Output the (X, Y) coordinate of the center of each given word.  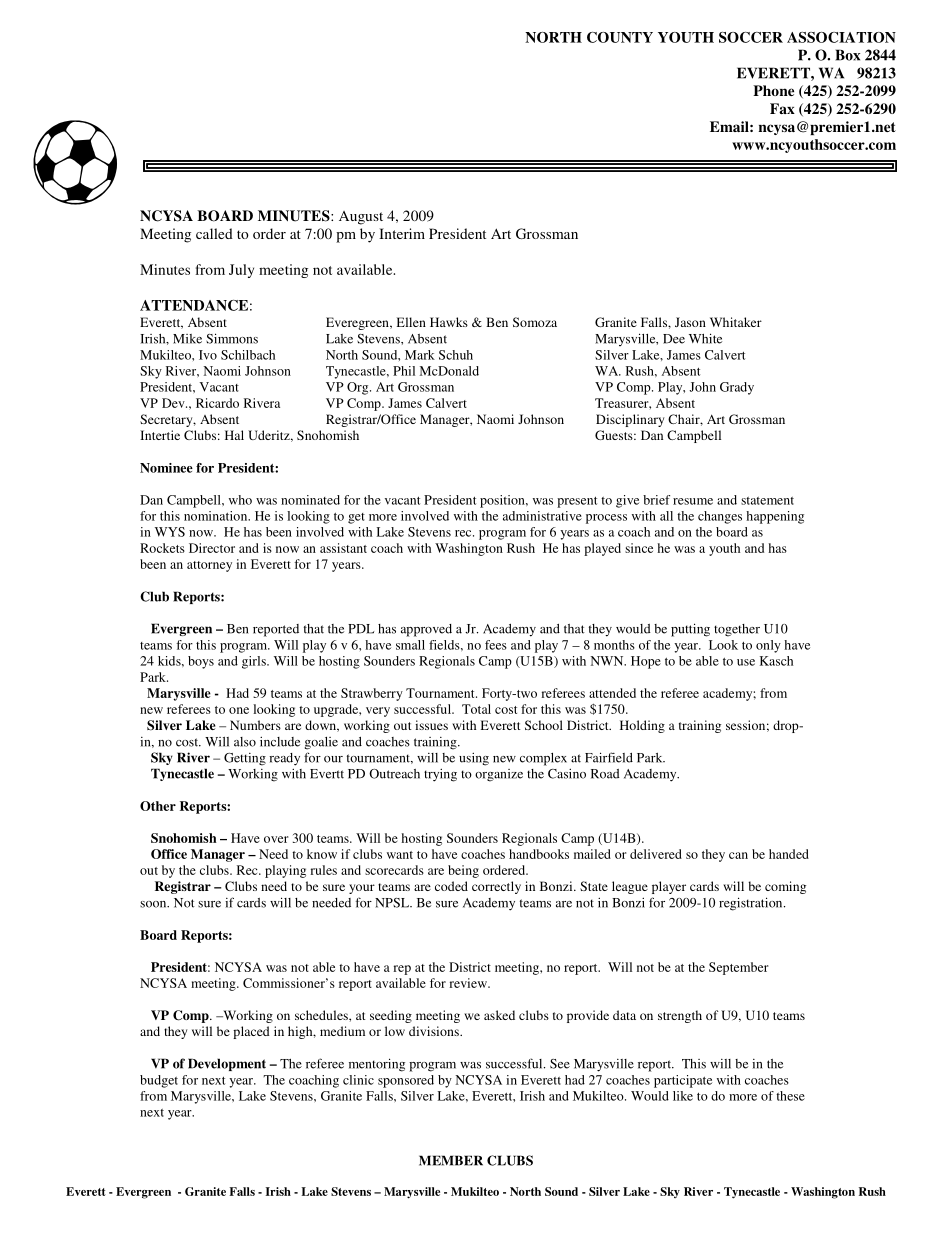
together (737, 630)
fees (496, 645)
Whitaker (736, 322)
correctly (496, 887)
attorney (209, 566)
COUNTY (620, 37)
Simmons (232, 338)
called (214, 233)
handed (789, 854)
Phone (773, 90)
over (276, 839)
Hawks (449, 322)
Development (227, 1064)
